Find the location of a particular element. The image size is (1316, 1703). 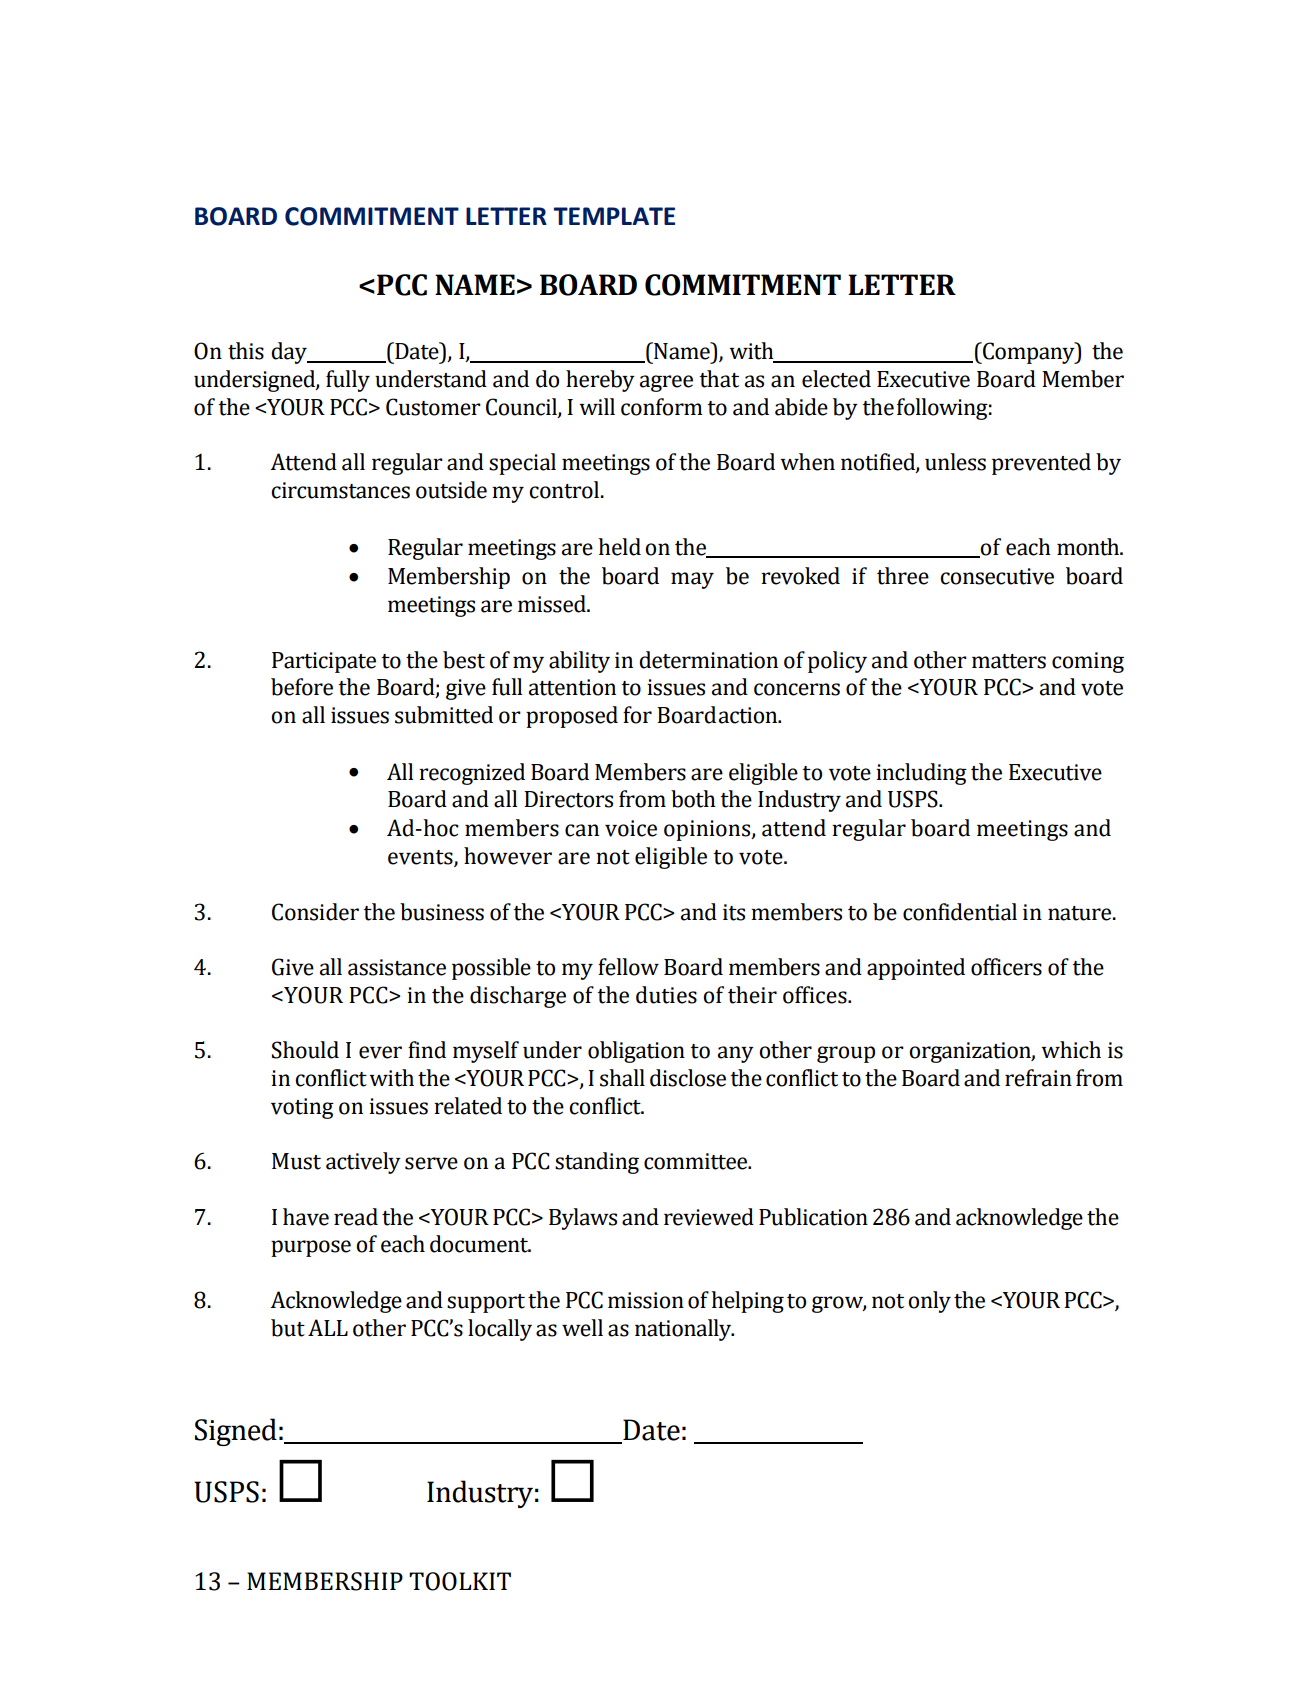

voting is located at coordinates (302, 1108).
